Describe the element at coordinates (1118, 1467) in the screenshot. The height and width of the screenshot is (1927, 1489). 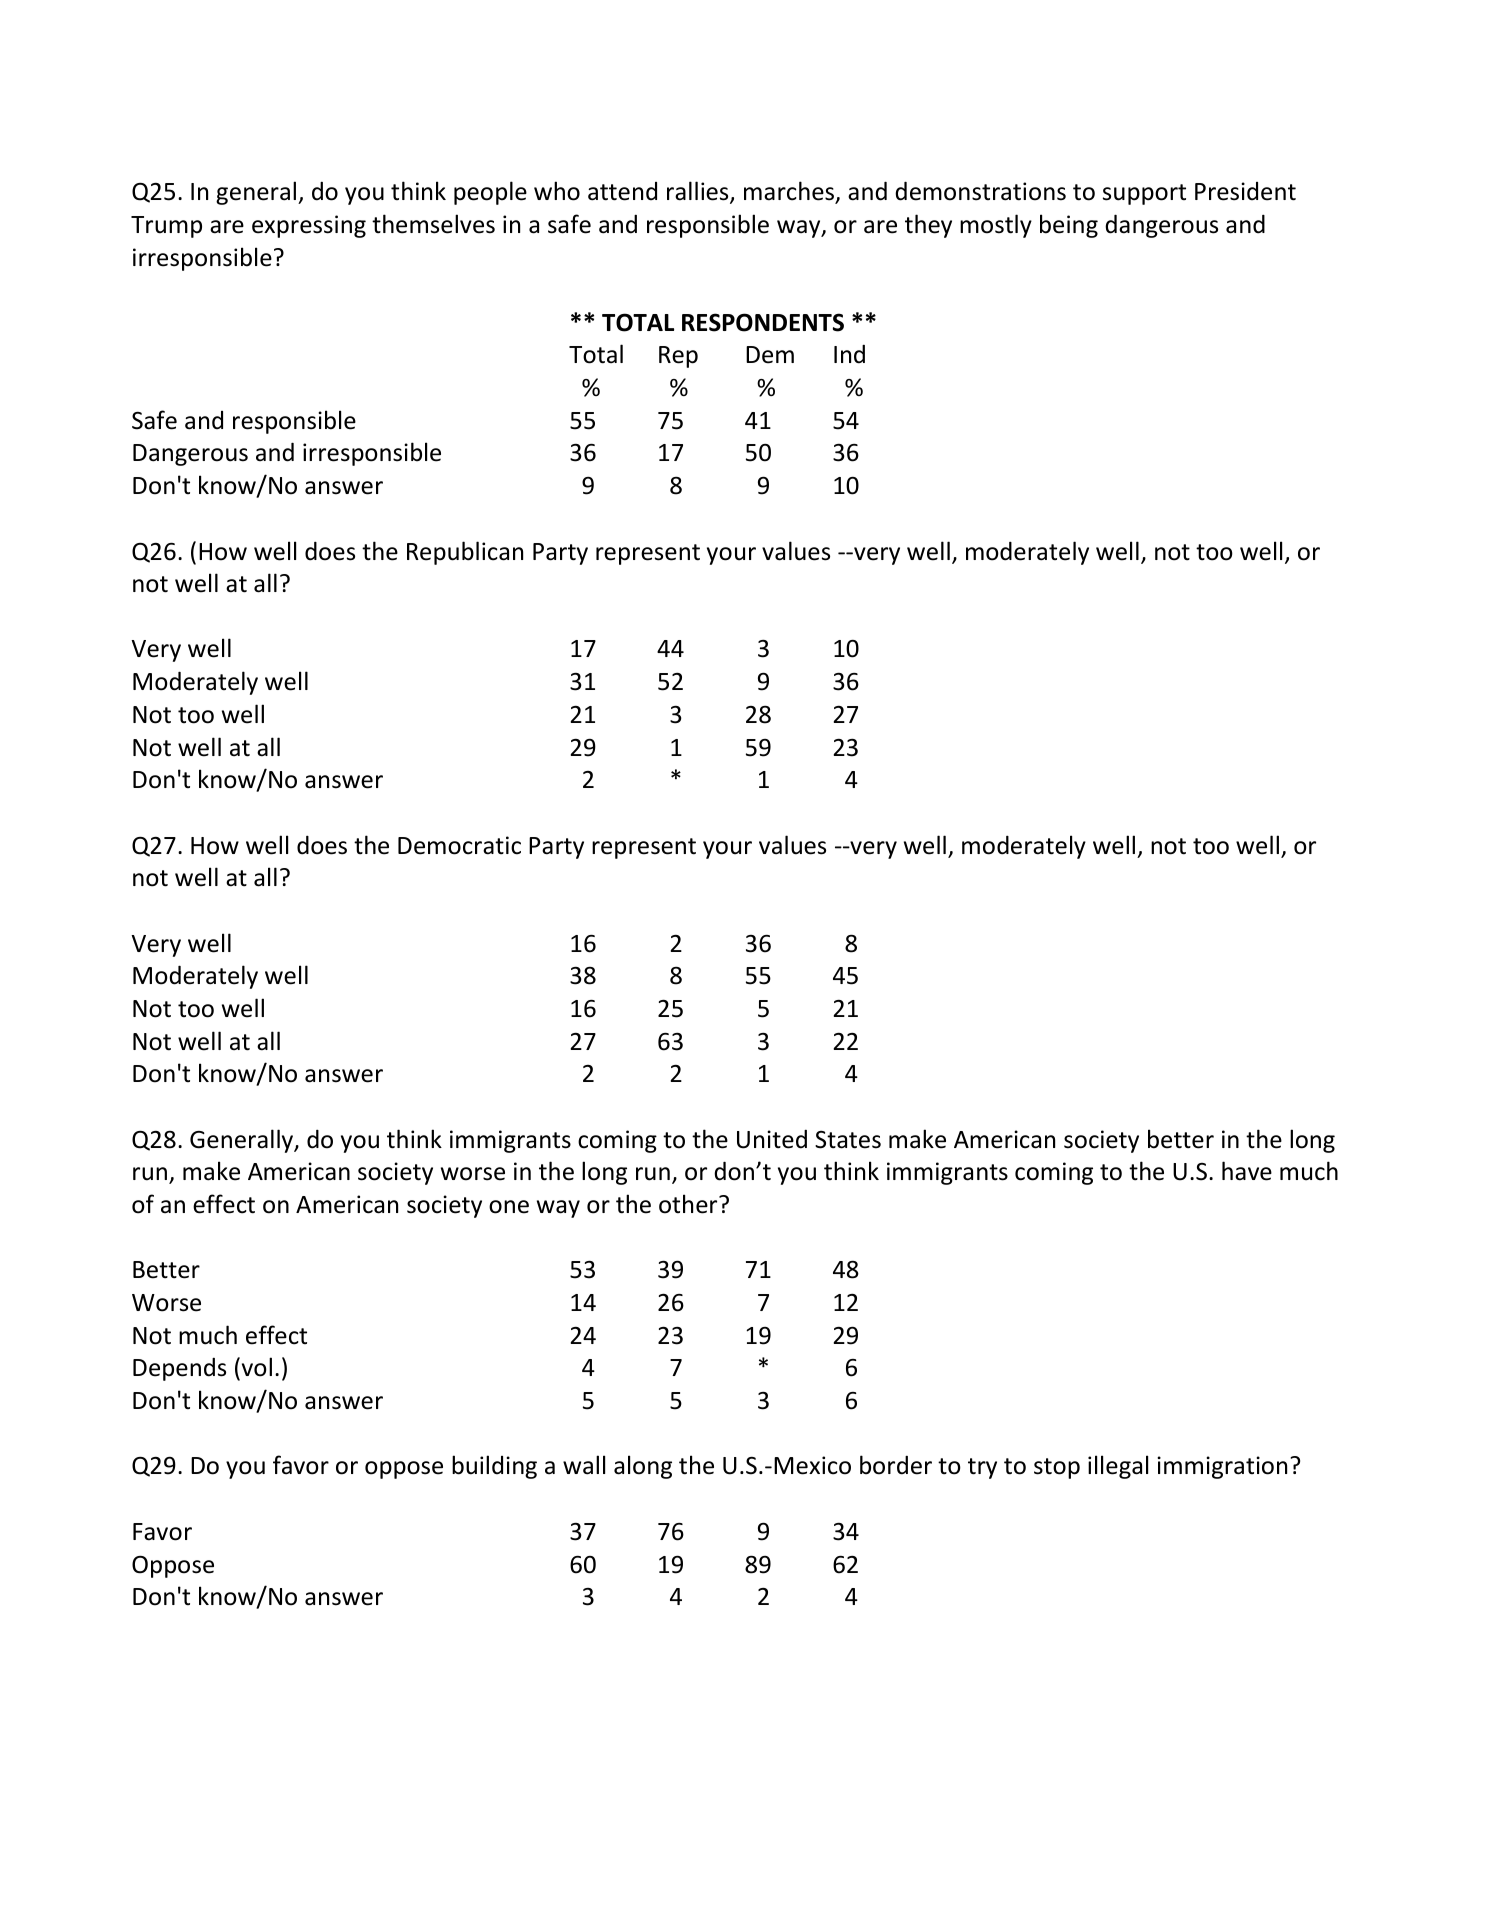
I see `illegal` at that location.
